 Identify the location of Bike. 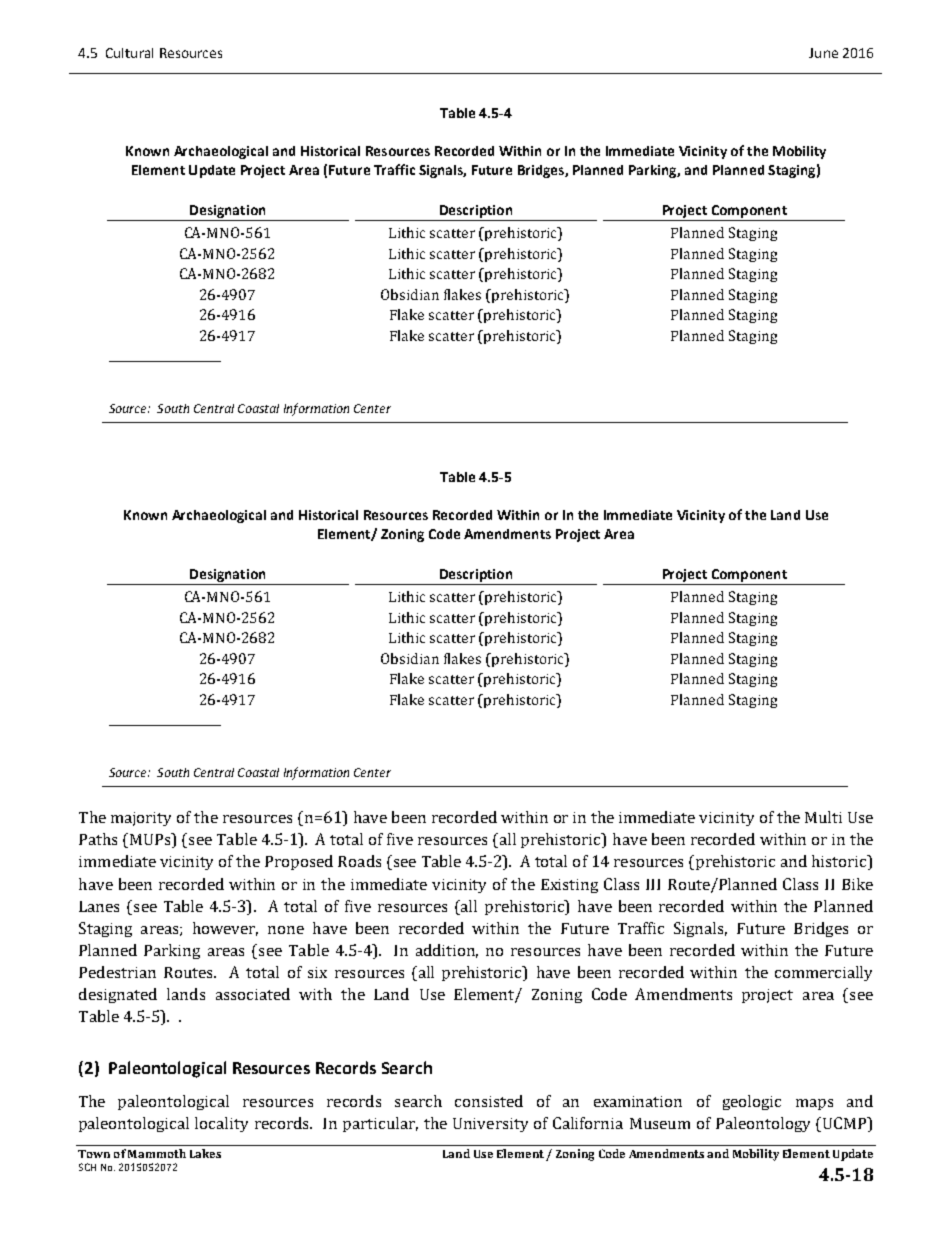
(857, 884).
